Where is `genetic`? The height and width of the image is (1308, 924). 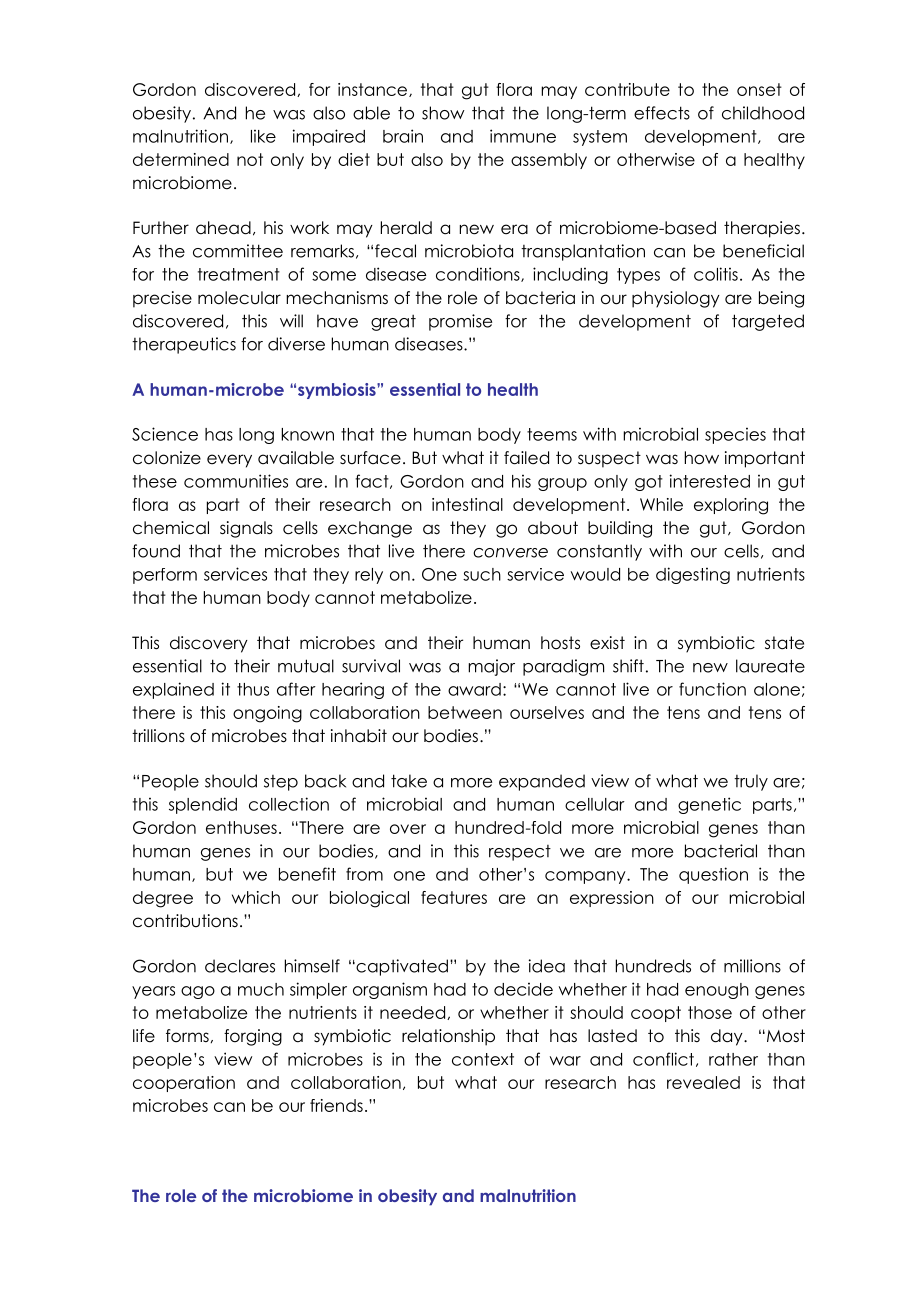 genetic is located at coordinates (709, 805).
